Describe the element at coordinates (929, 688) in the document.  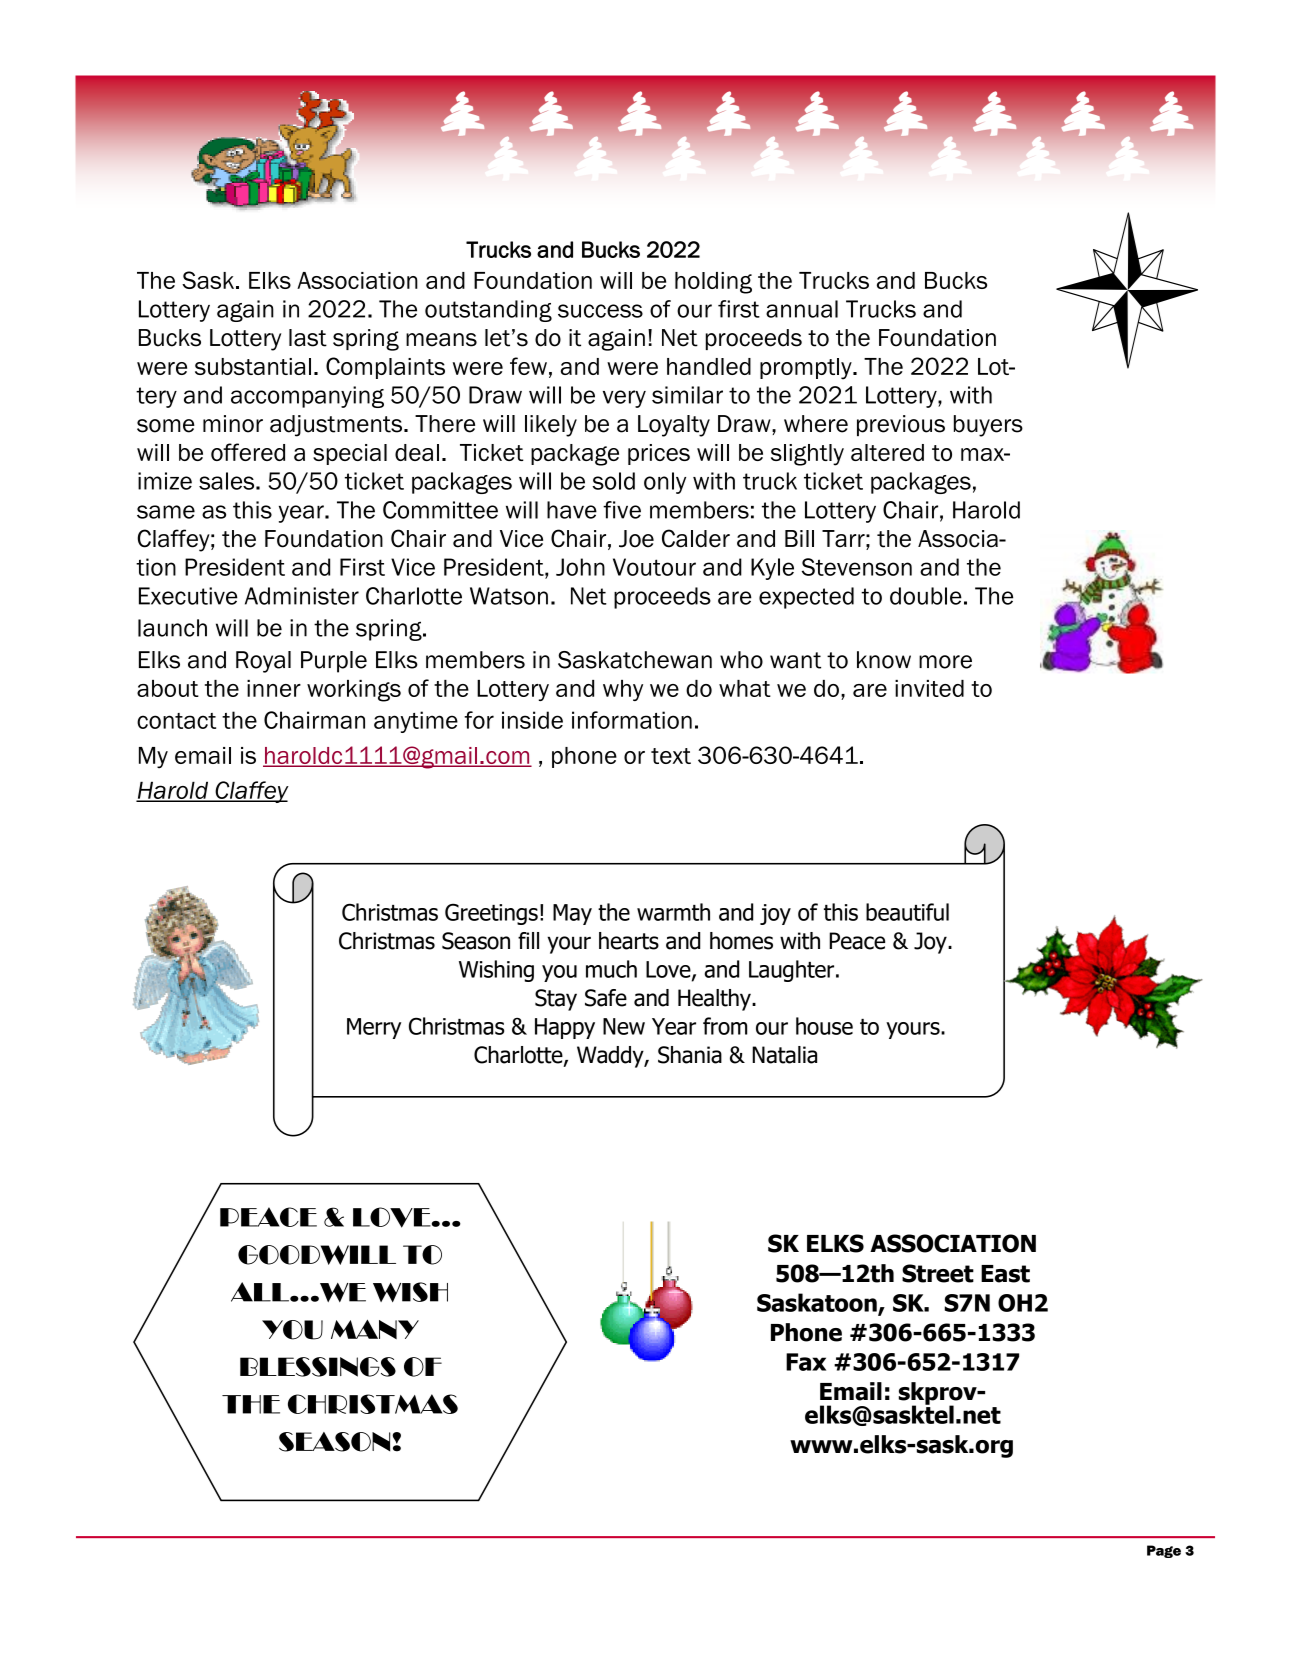
I see `invited` at that location.
